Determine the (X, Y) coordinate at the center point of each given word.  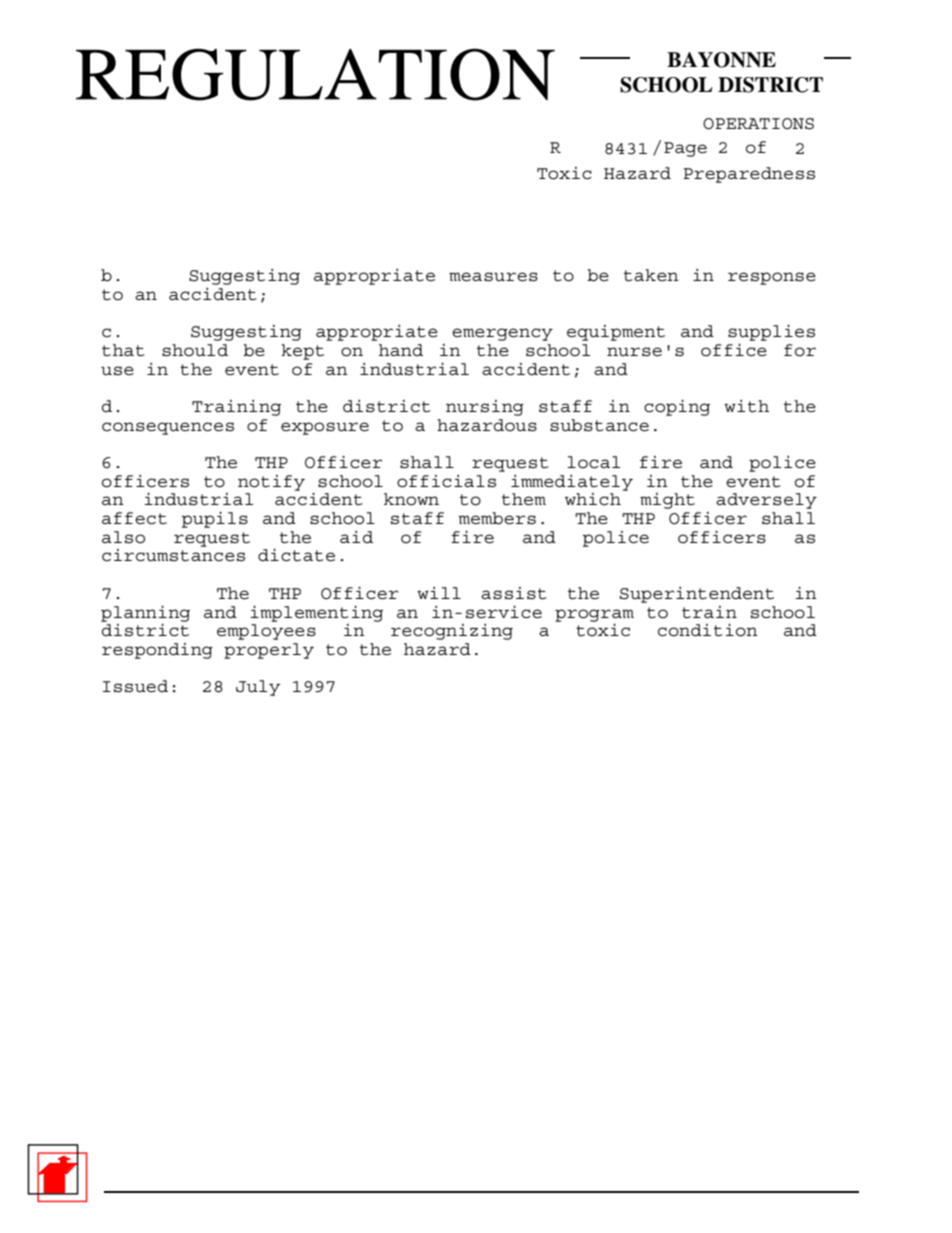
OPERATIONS (758, 124)
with (746, 405)
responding (157, 651)
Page (685, 149)
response (772, 278)
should (195, 350)
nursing (485, 408)
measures (493, 277)
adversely (766, 501)
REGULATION (315, 74)
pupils (215, 519)
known (411, 499)
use (117, 371)
